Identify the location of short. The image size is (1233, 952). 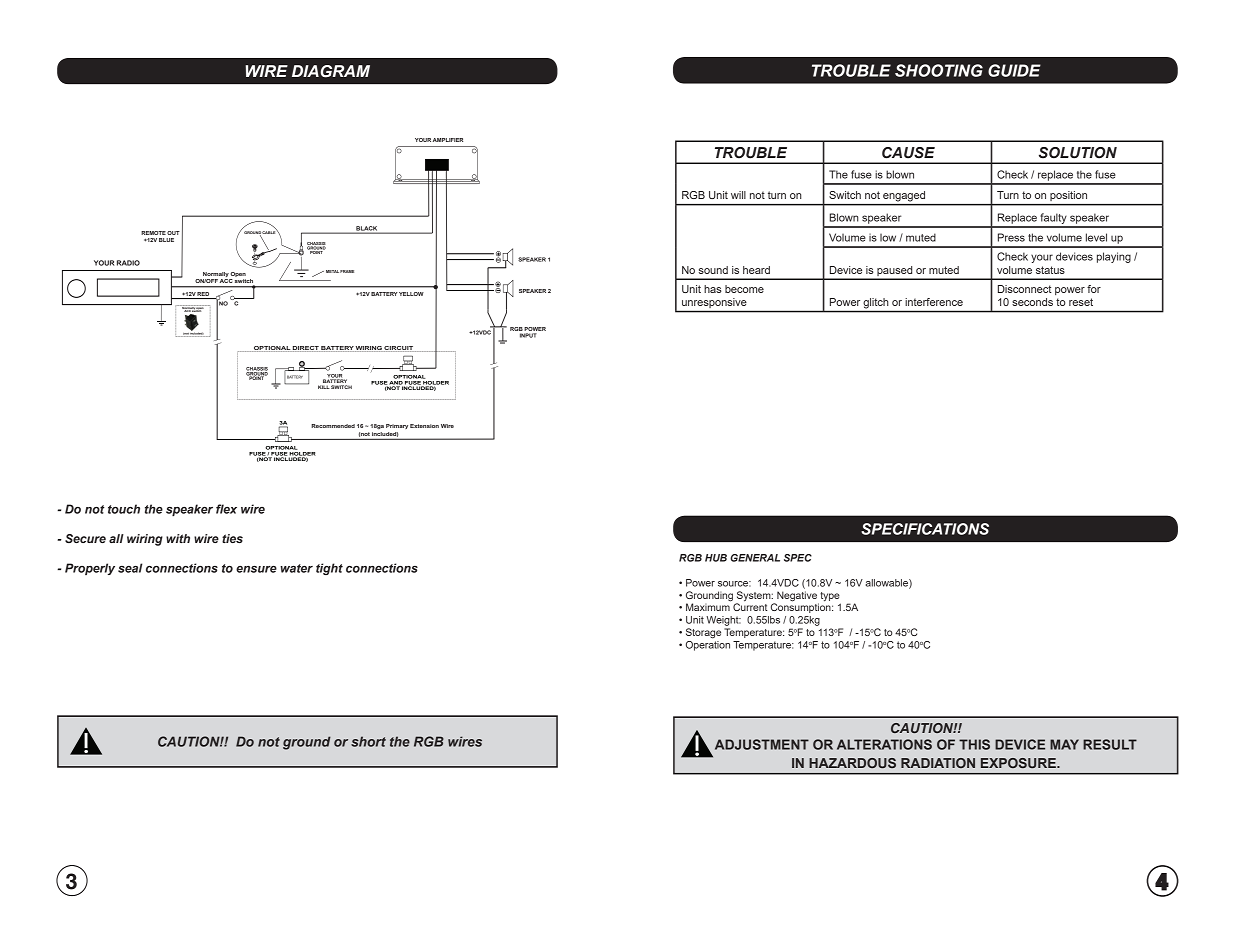
(368, 741).
